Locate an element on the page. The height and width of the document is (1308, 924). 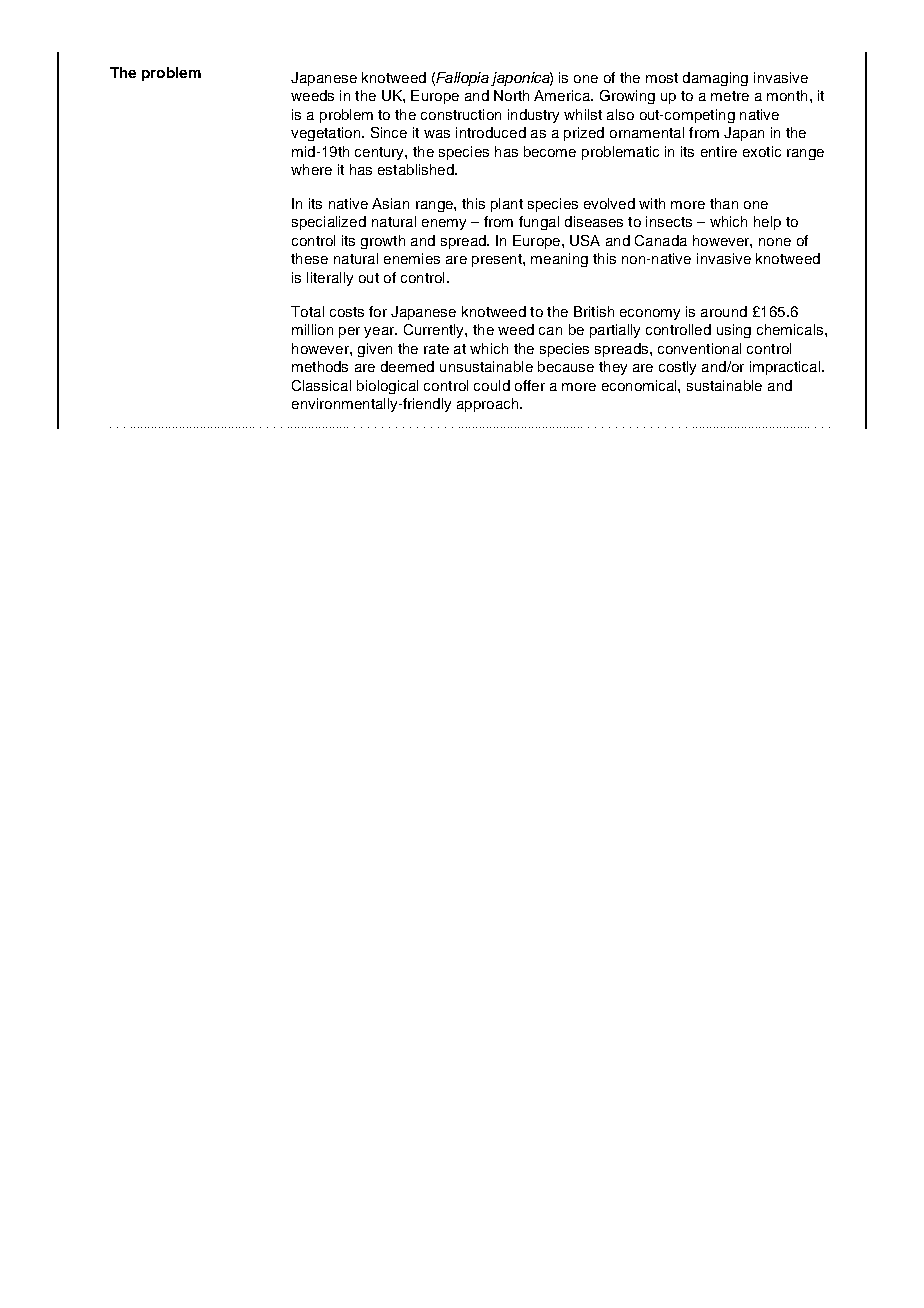
metre is located at coordinates (730, 96).
